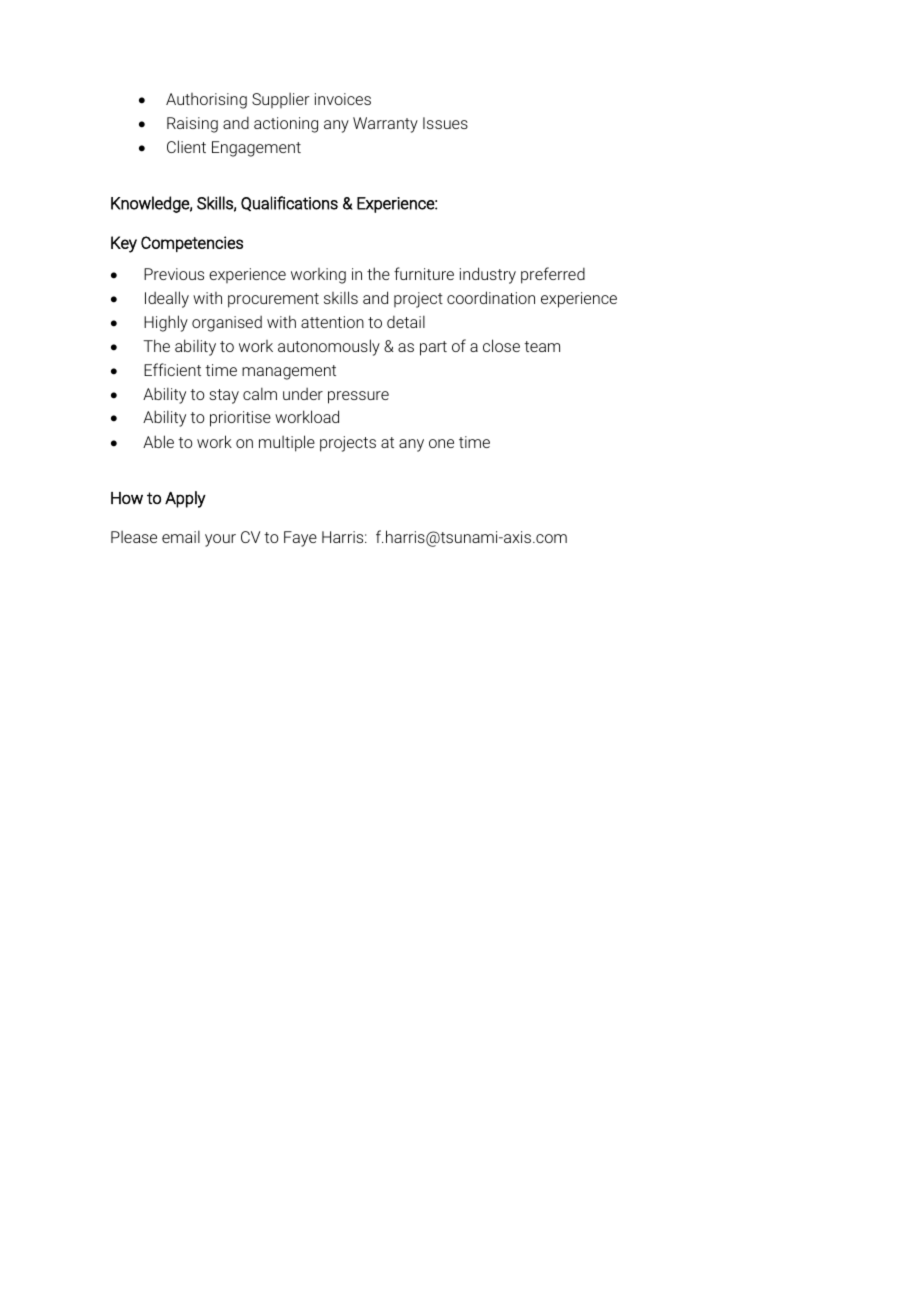 The width and height of the screenshot is (924, 1309). What do you see at coordinates (166, 323) in the screenshot?
I see `Highly` at bounding box center [166, 323].
